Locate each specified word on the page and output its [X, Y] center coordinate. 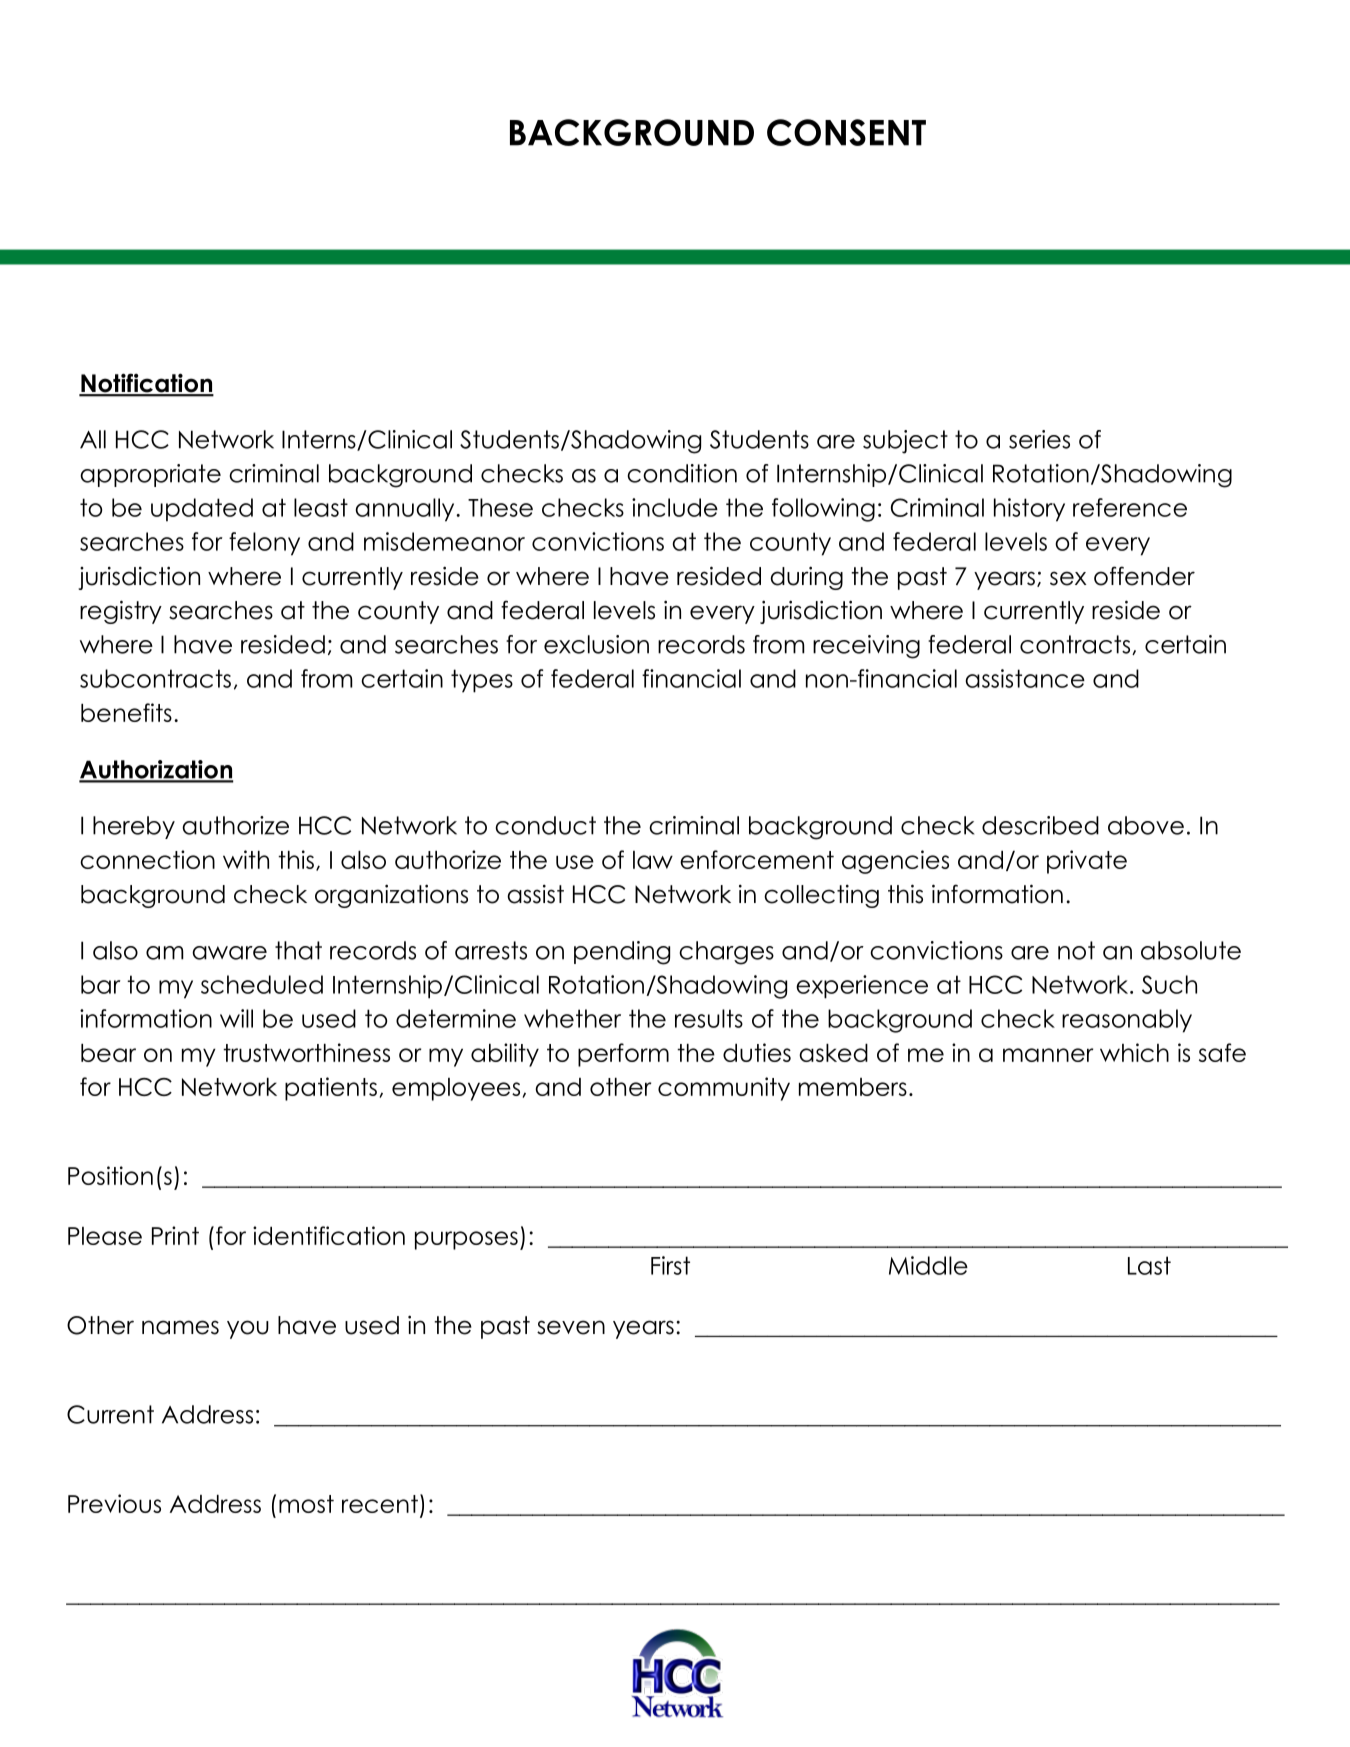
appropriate [150, 475]
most [306, 1504]
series [1039, 439]
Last [1149, 1265]
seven [571, 1327]
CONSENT [846, 132]
